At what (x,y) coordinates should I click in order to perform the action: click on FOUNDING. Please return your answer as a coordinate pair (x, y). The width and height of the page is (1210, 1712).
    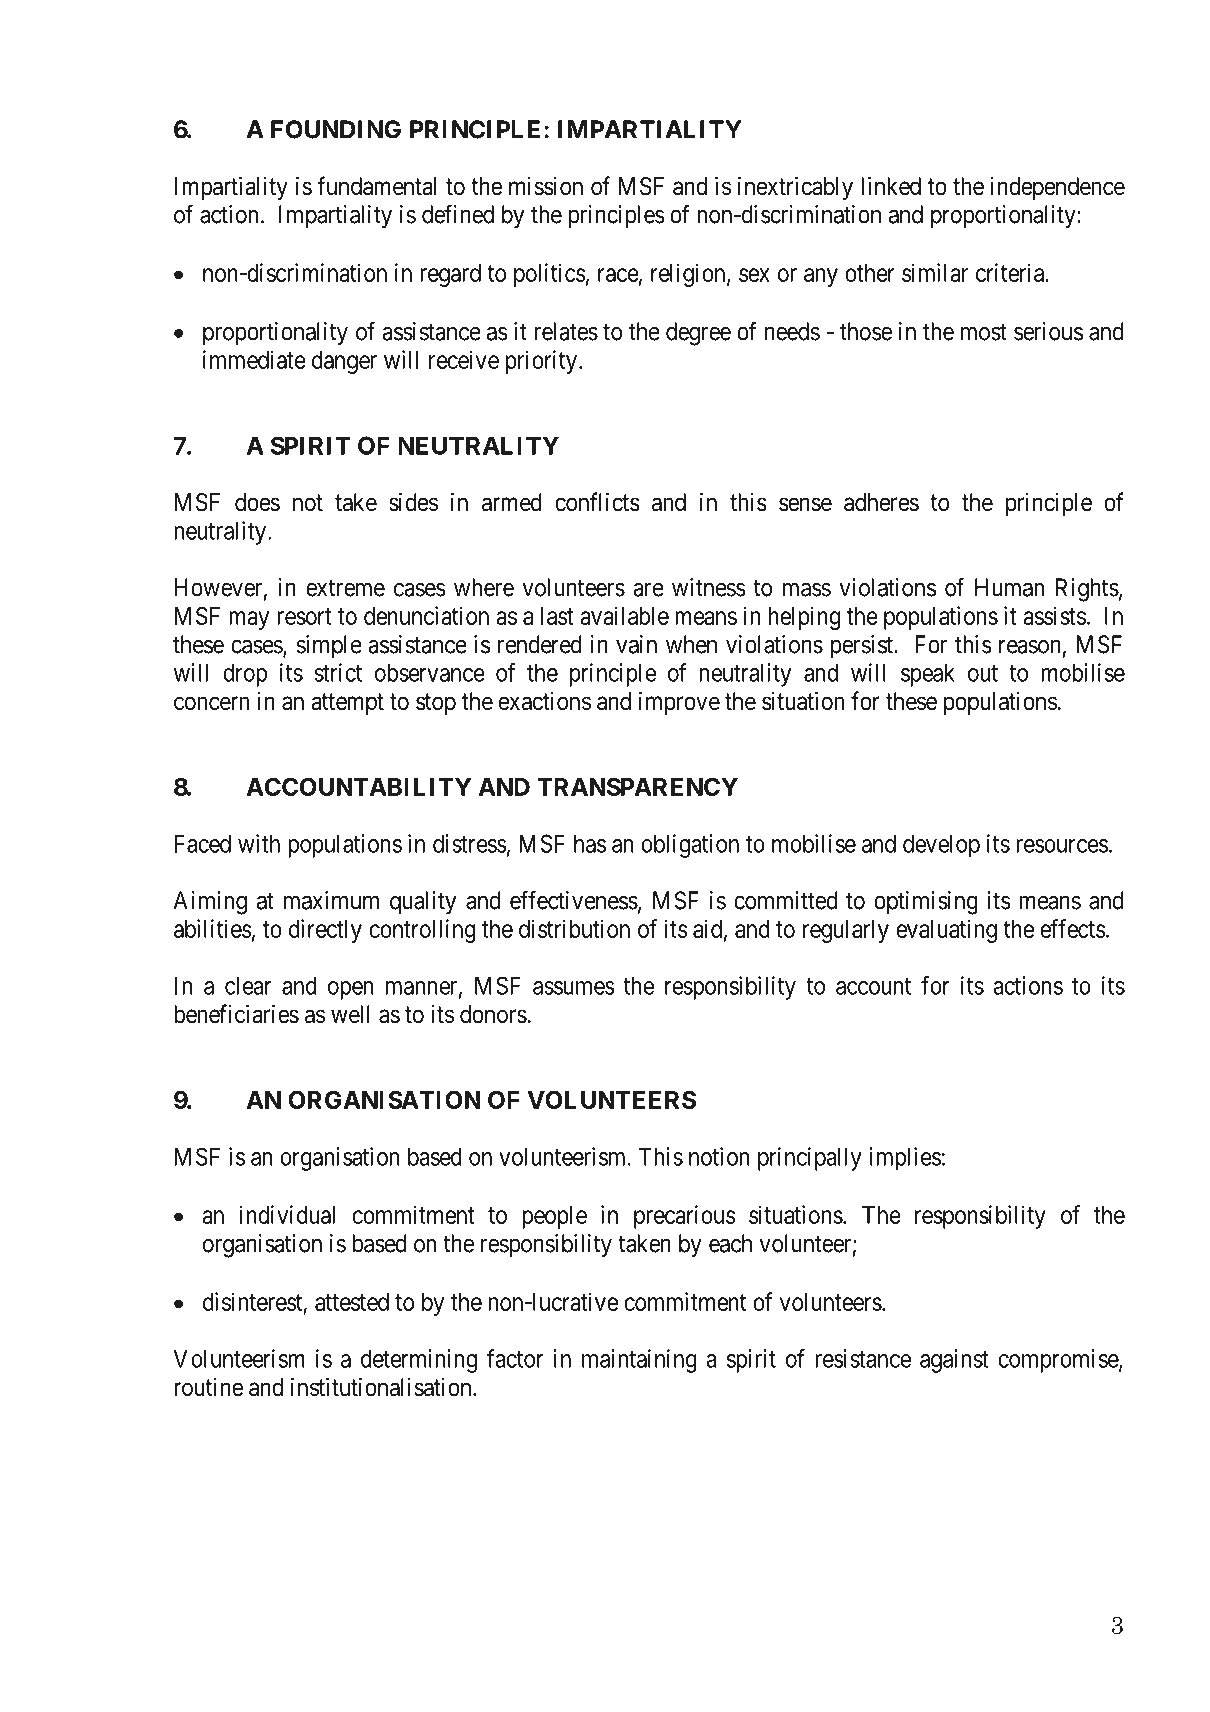
    Looking at the image, I should click on (336, 129).
